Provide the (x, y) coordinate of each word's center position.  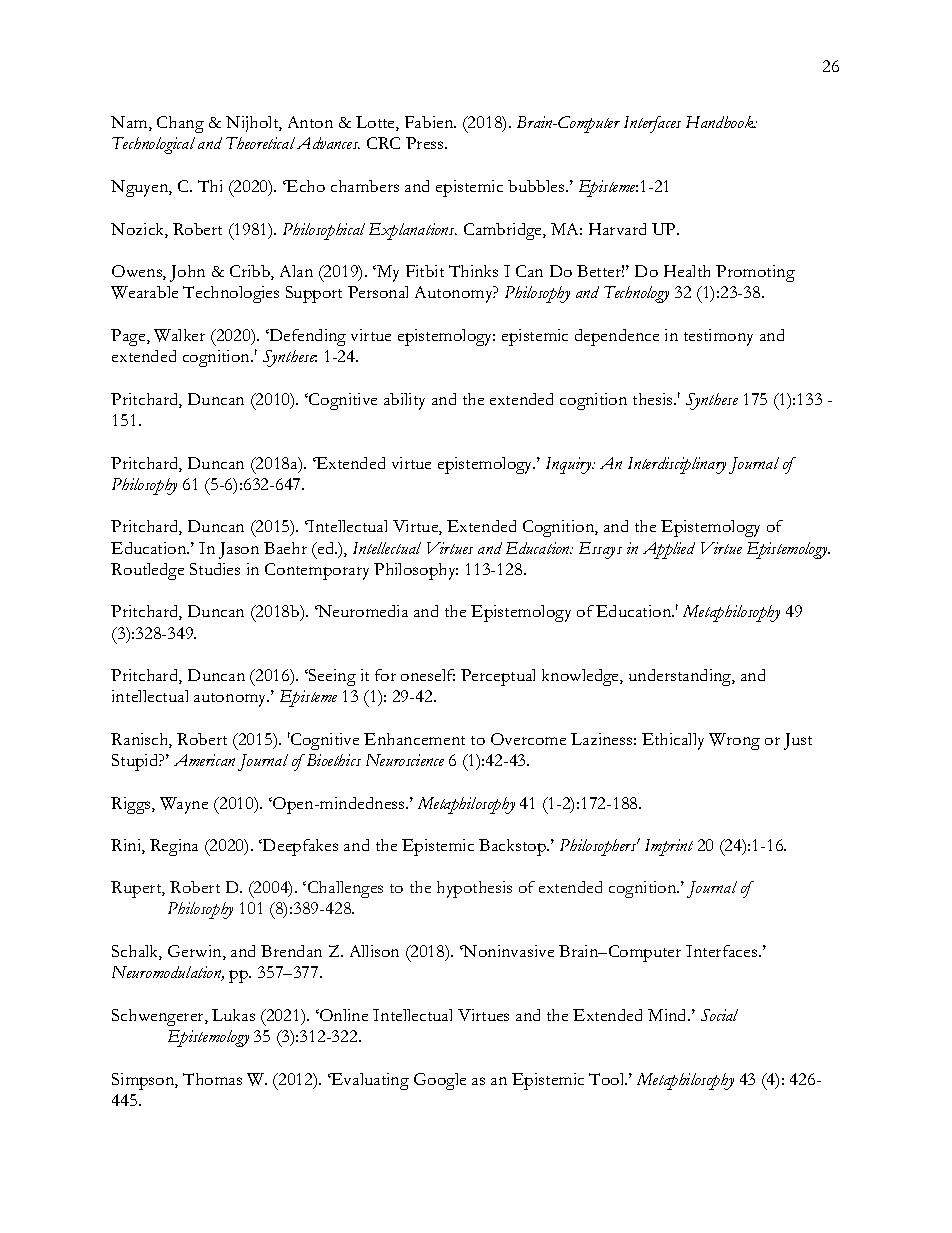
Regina (174, 847)
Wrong (734, 741)
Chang (180, 124)
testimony (718, 337)
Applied (669, 550)
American (204, 760)
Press (426, 143)
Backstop (513, 847)
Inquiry (570, 465)
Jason (239, 550)
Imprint (669, 847)
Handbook (721, 122)
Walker (179, 335)
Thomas (212, 1079)
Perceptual (498, 677)
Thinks (473, 271)
